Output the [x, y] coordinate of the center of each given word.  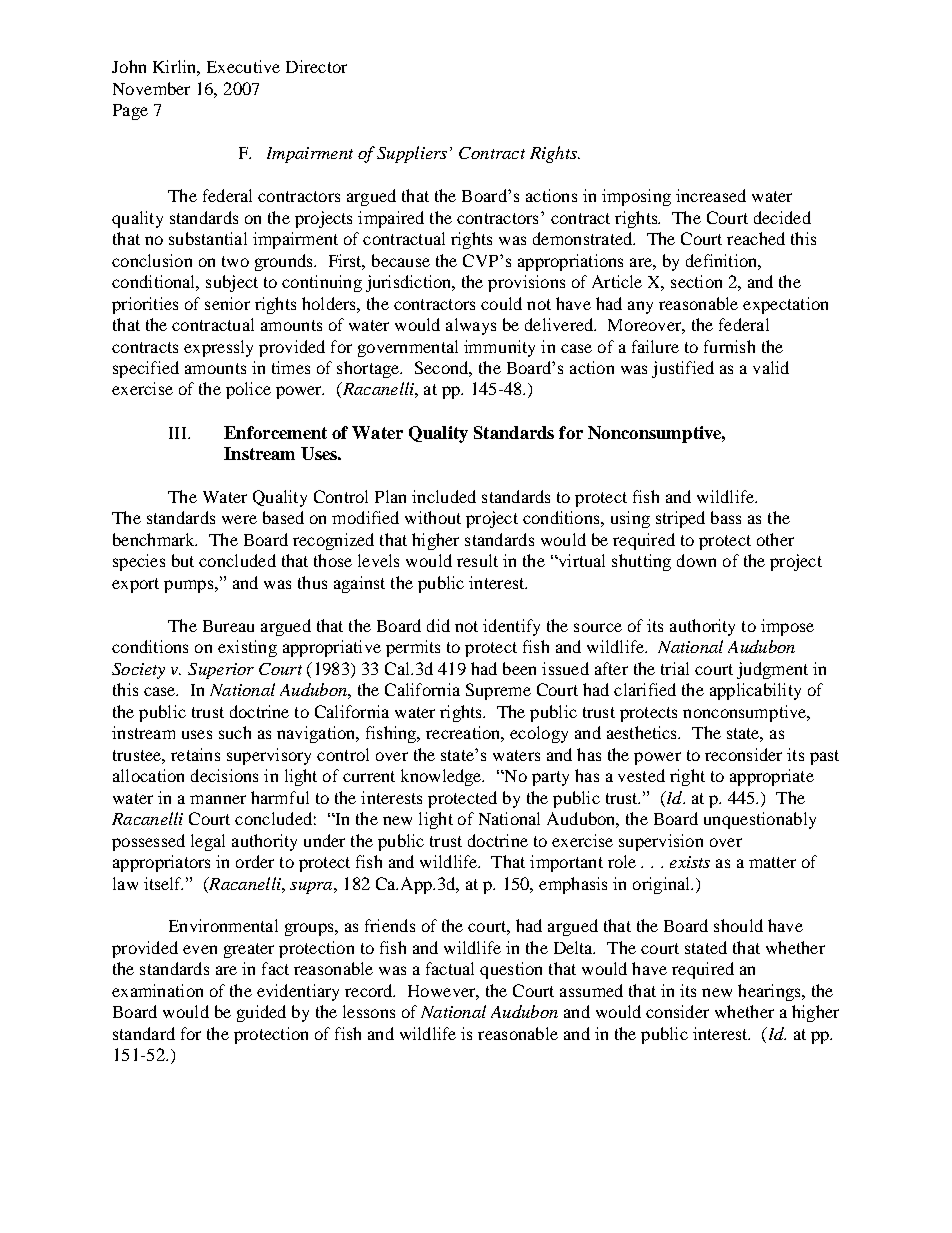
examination [157, 990]
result [477, 560]
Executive [243, 66]
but [183, 560]
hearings [770, 992]
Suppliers [412, 154]
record [370, 990]
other [775, 539]
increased [711, 195]
